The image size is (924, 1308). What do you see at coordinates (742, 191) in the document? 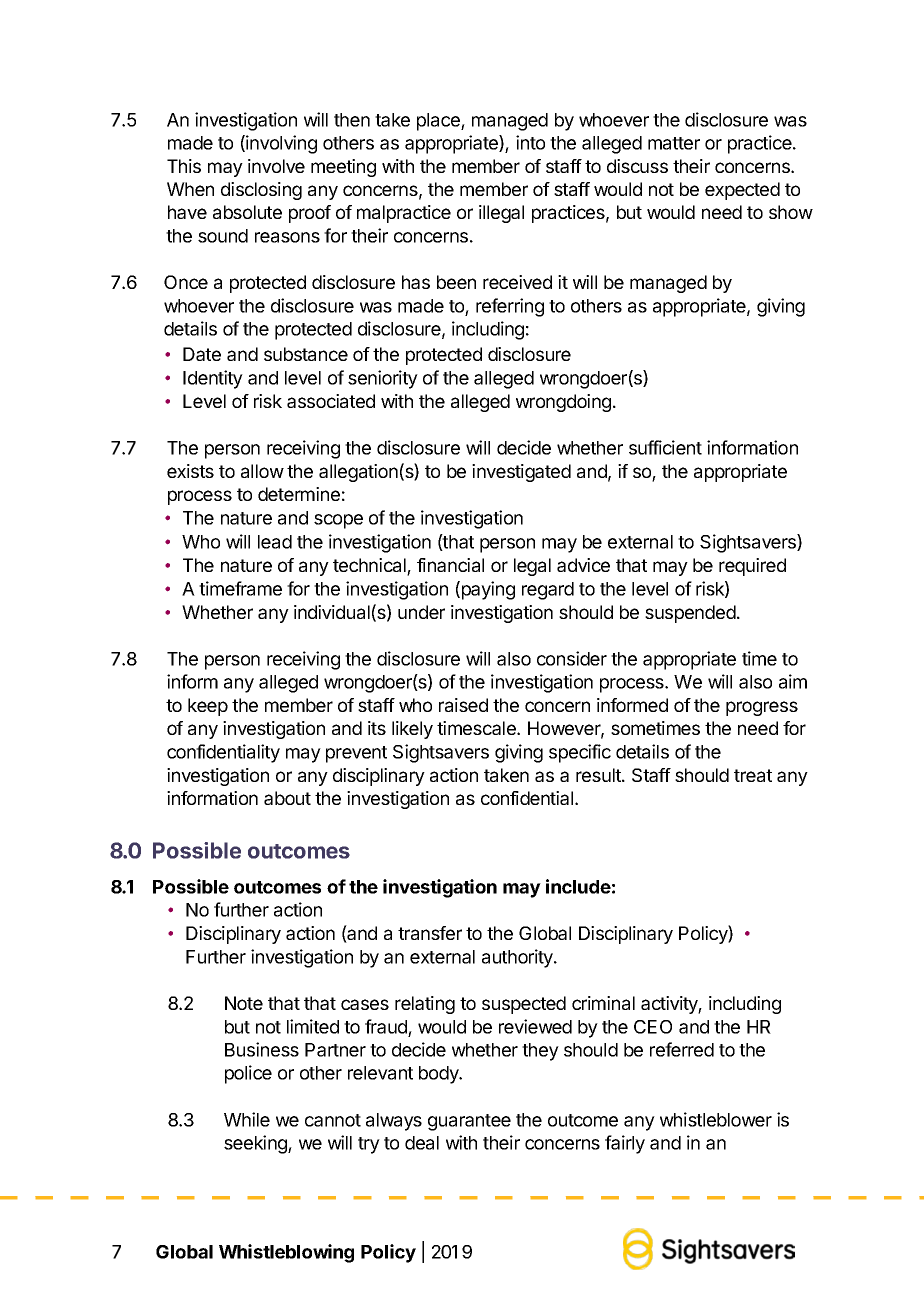
I see `expected` at bounding box center [742, 191].
